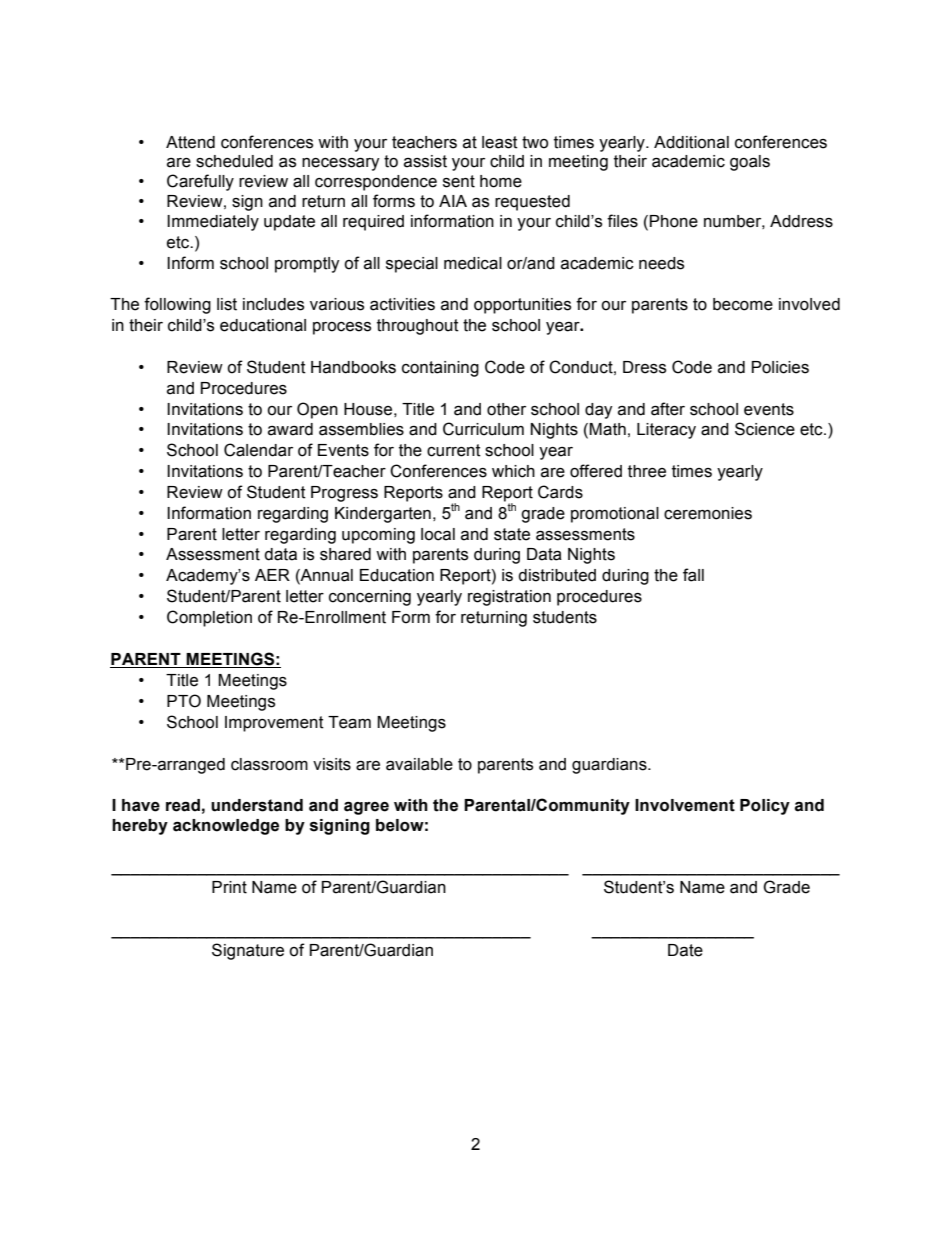 The image size is (952, 1233). What do you see at coordinates (750, 163) in the screenshot?
I see `goals` at bounding box center [750, 163].
